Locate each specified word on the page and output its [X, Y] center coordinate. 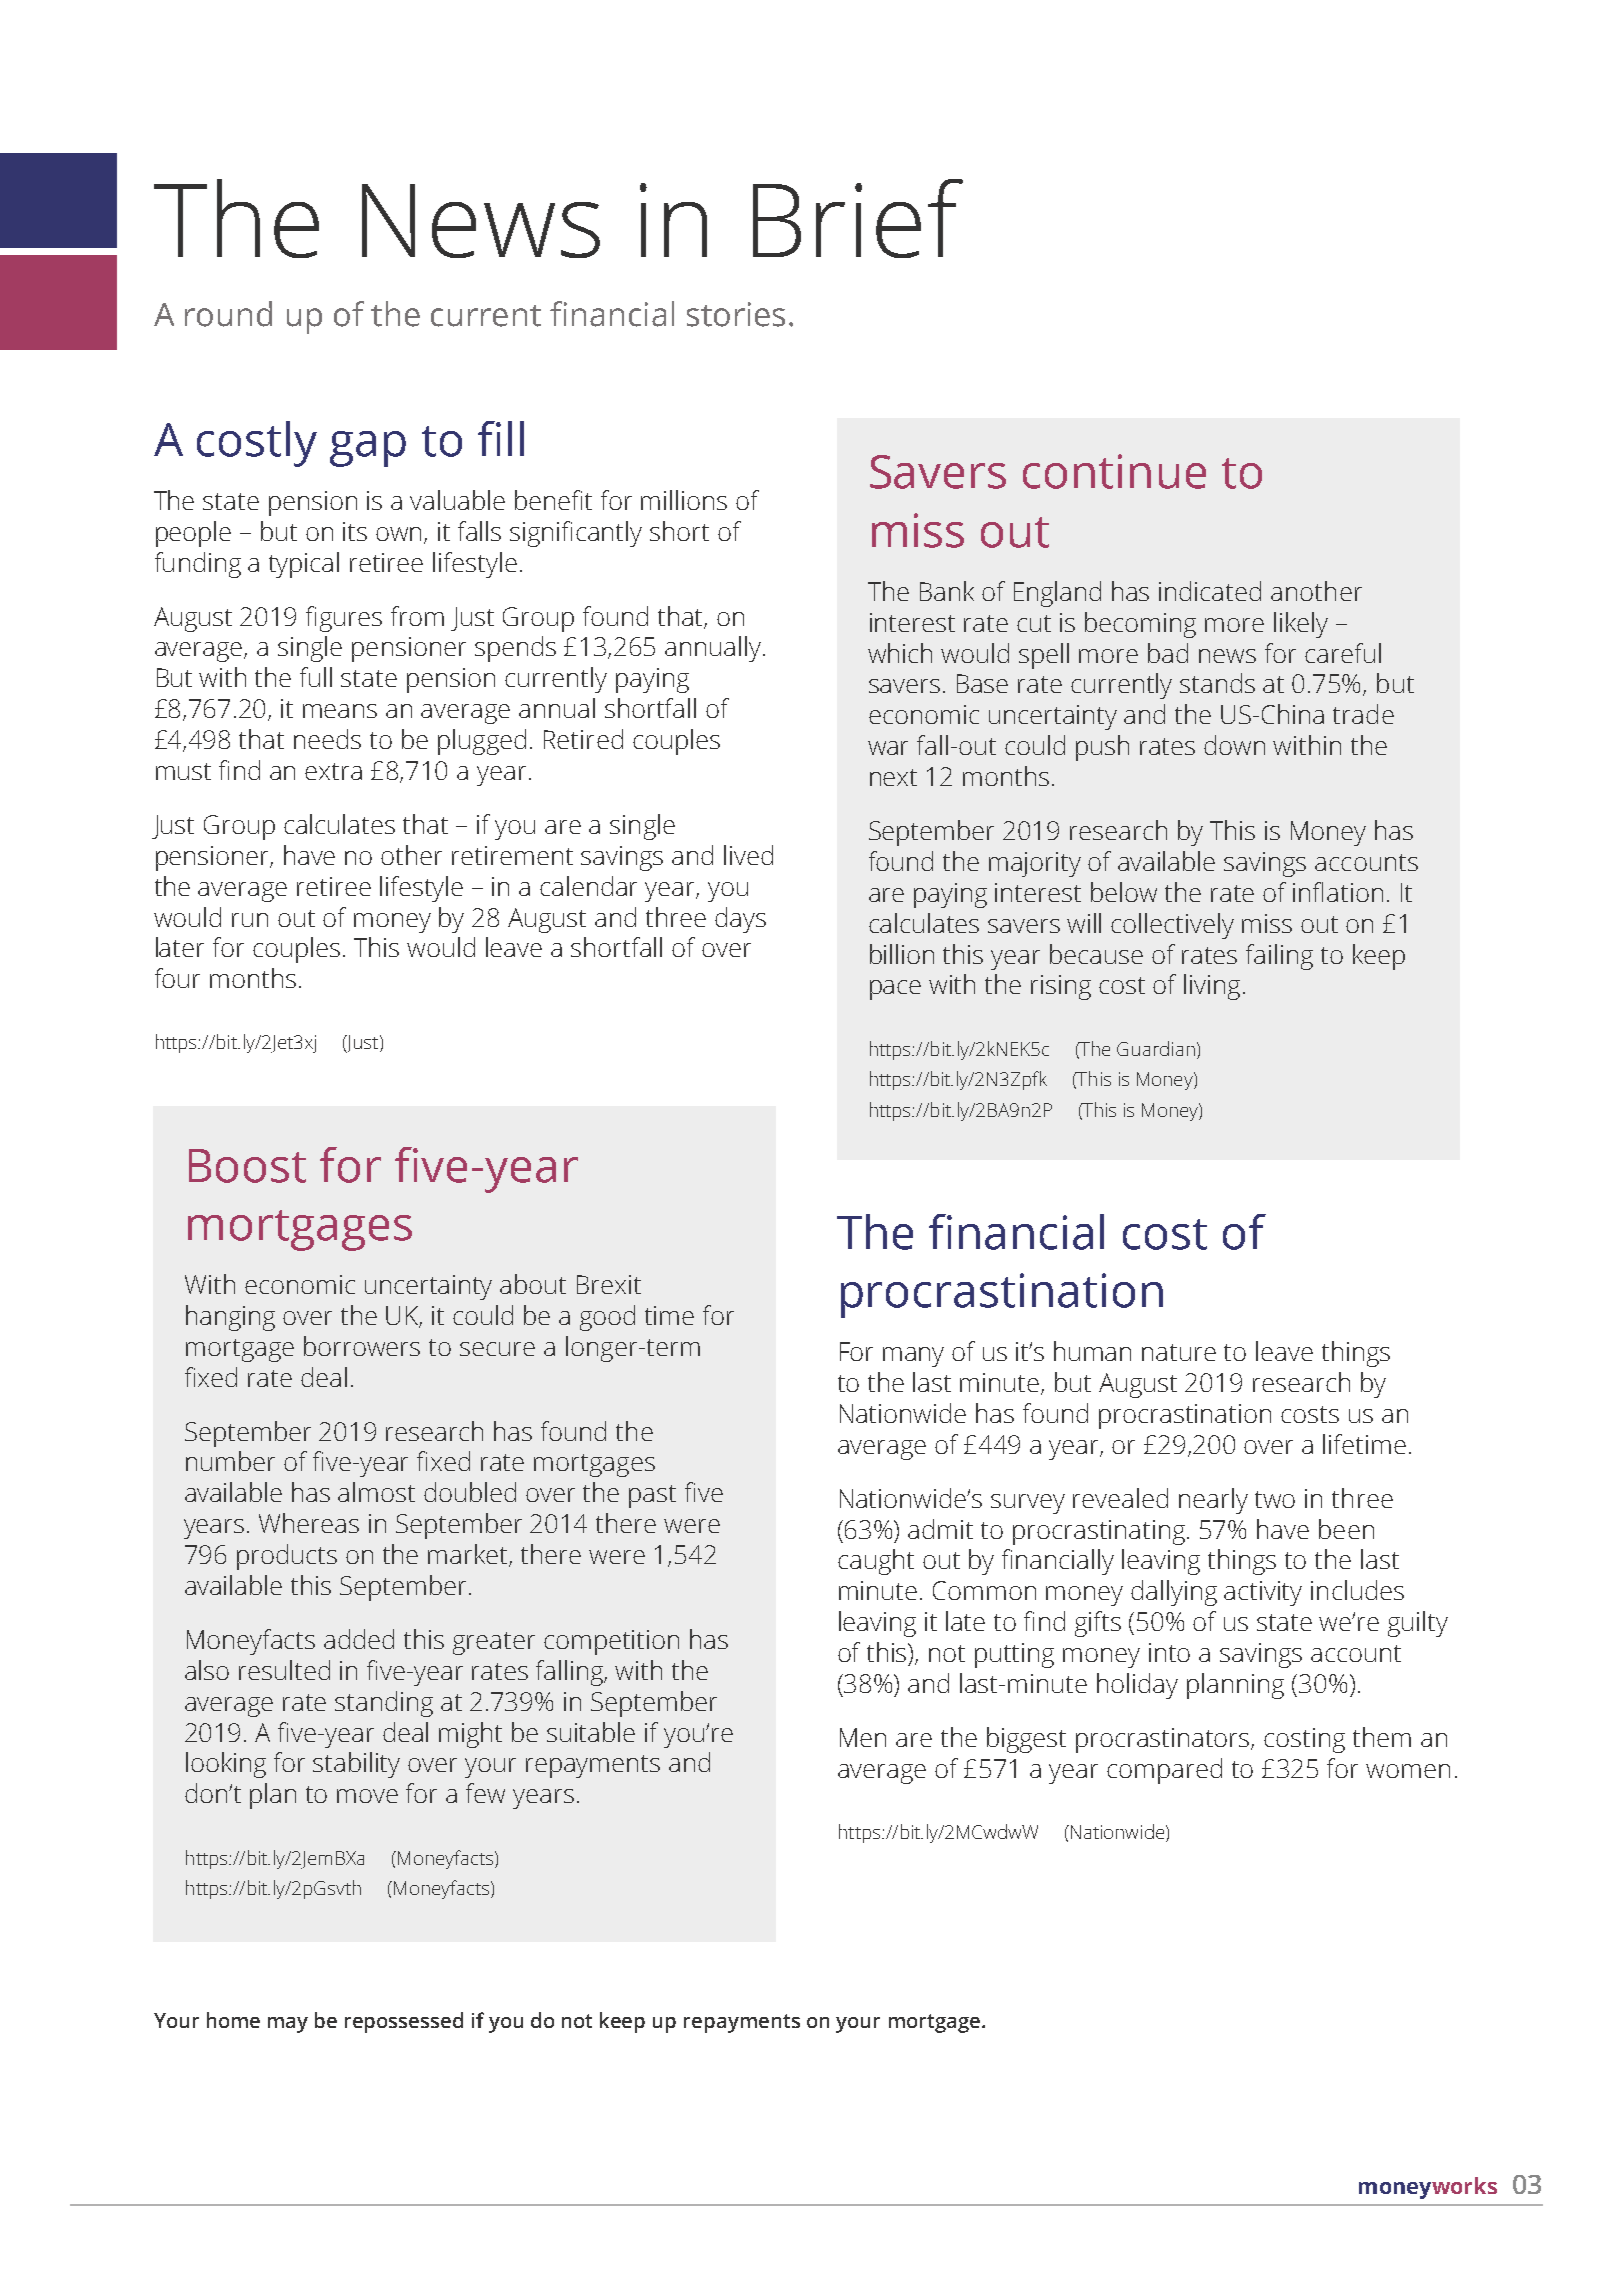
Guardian [1156, 1048]
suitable [591, 1732]
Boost [247, 1166]
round [228, 314]
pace [895, 990]
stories [736, 314]
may [288, 2025]
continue [1114, 471]
